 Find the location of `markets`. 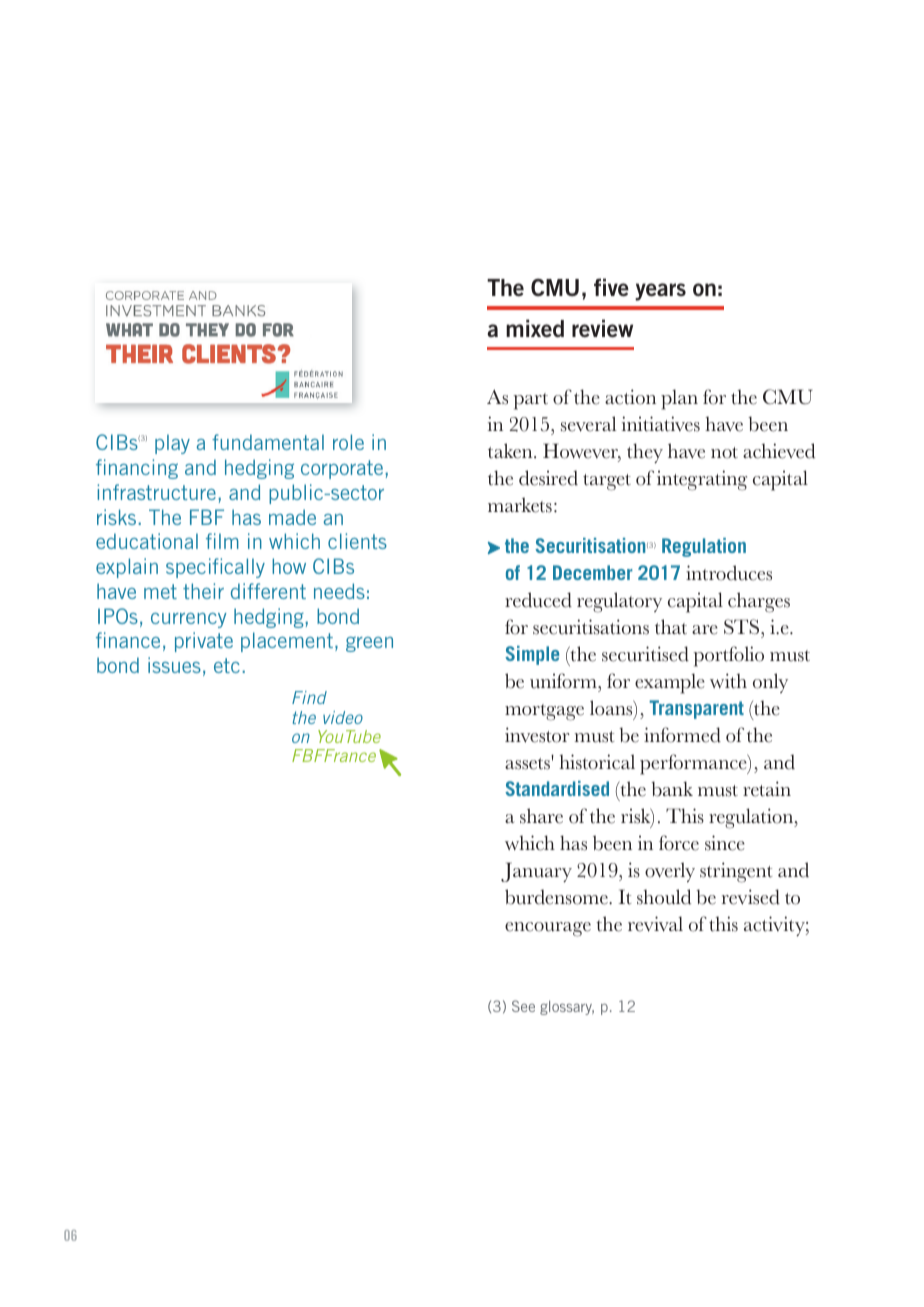

markets is located at coordinates (520, 505).
